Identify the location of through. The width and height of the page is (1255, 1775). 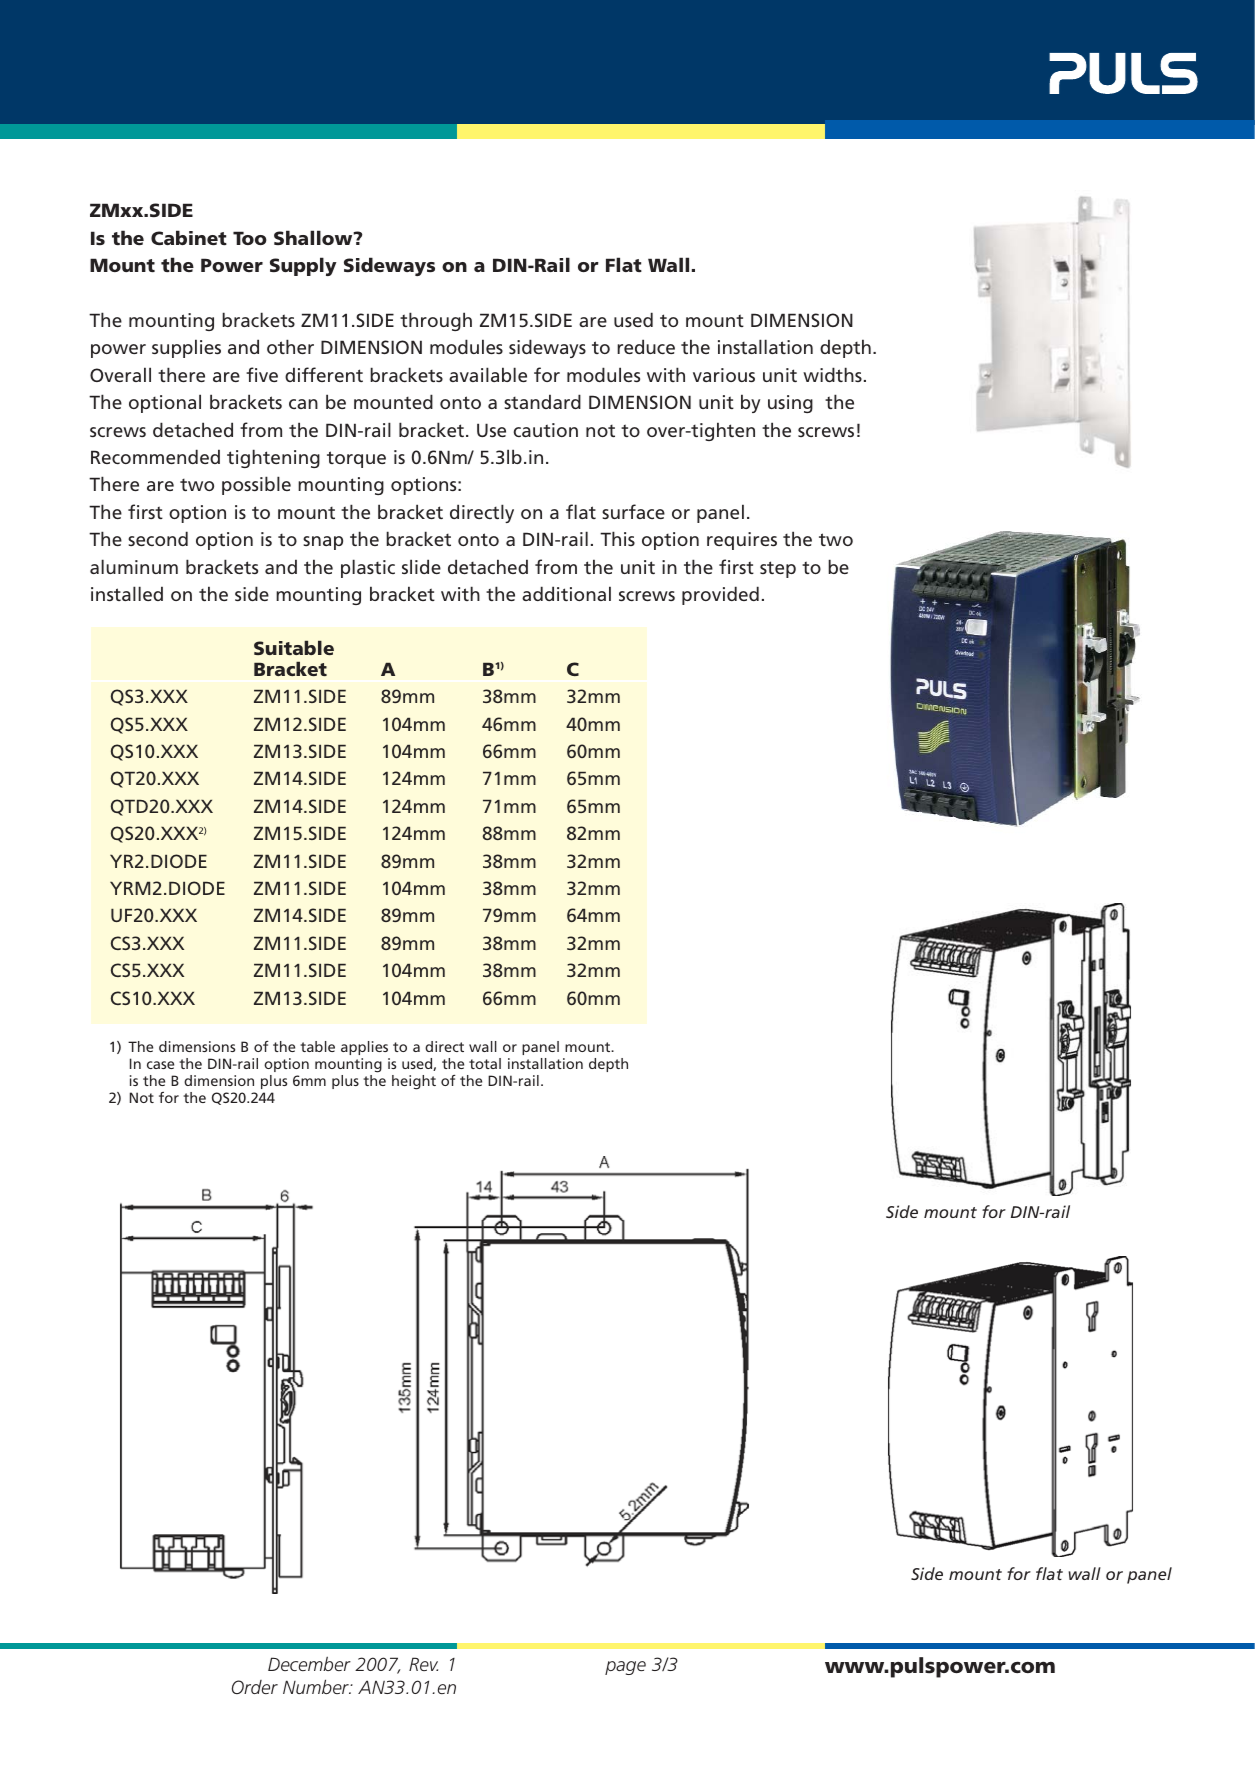
(436, 321).
